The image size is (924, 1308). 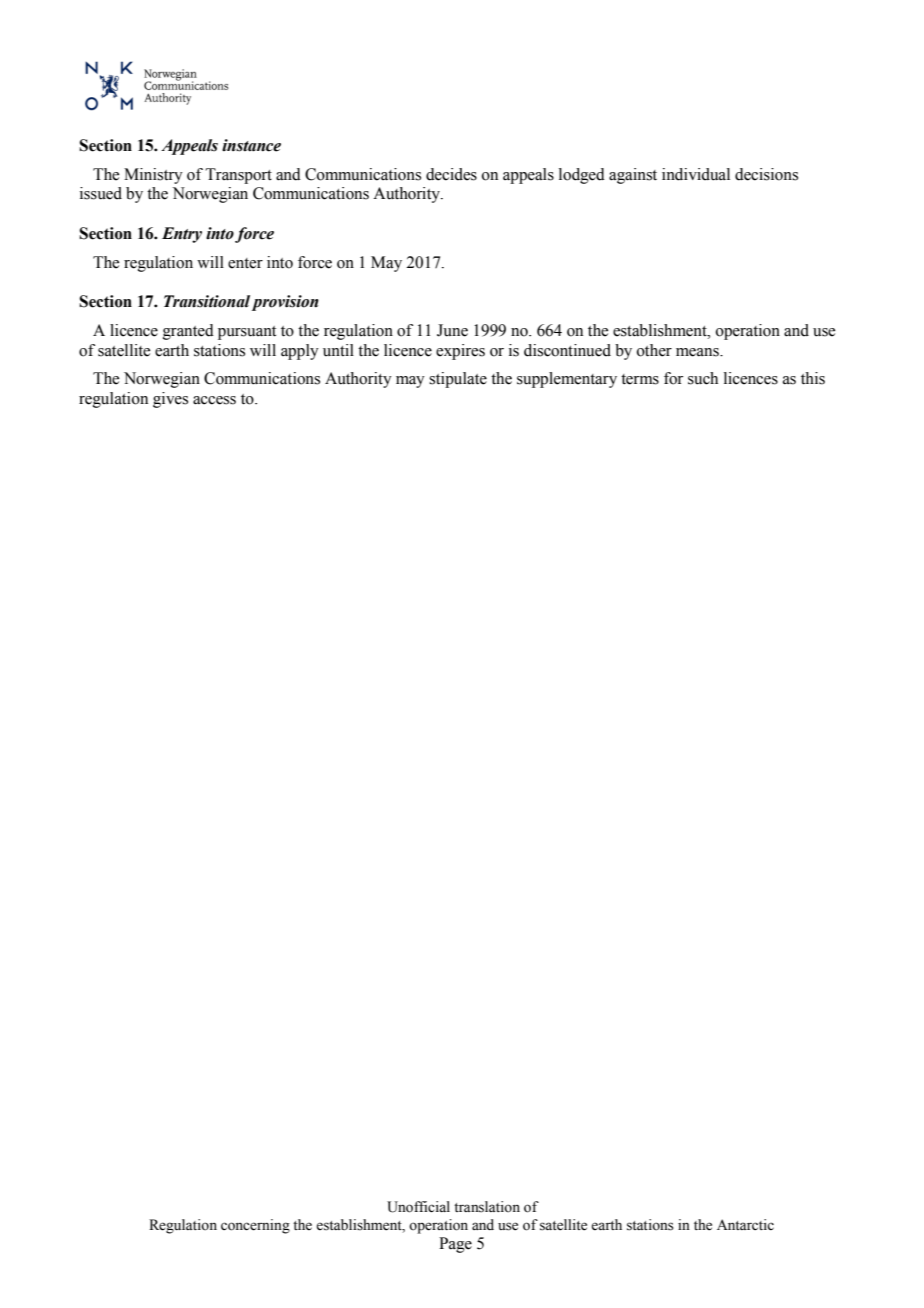 What do you see at coordinates (745, 1224) in the page?
I see `Antarctic` at bounding box center [745, 1224].
